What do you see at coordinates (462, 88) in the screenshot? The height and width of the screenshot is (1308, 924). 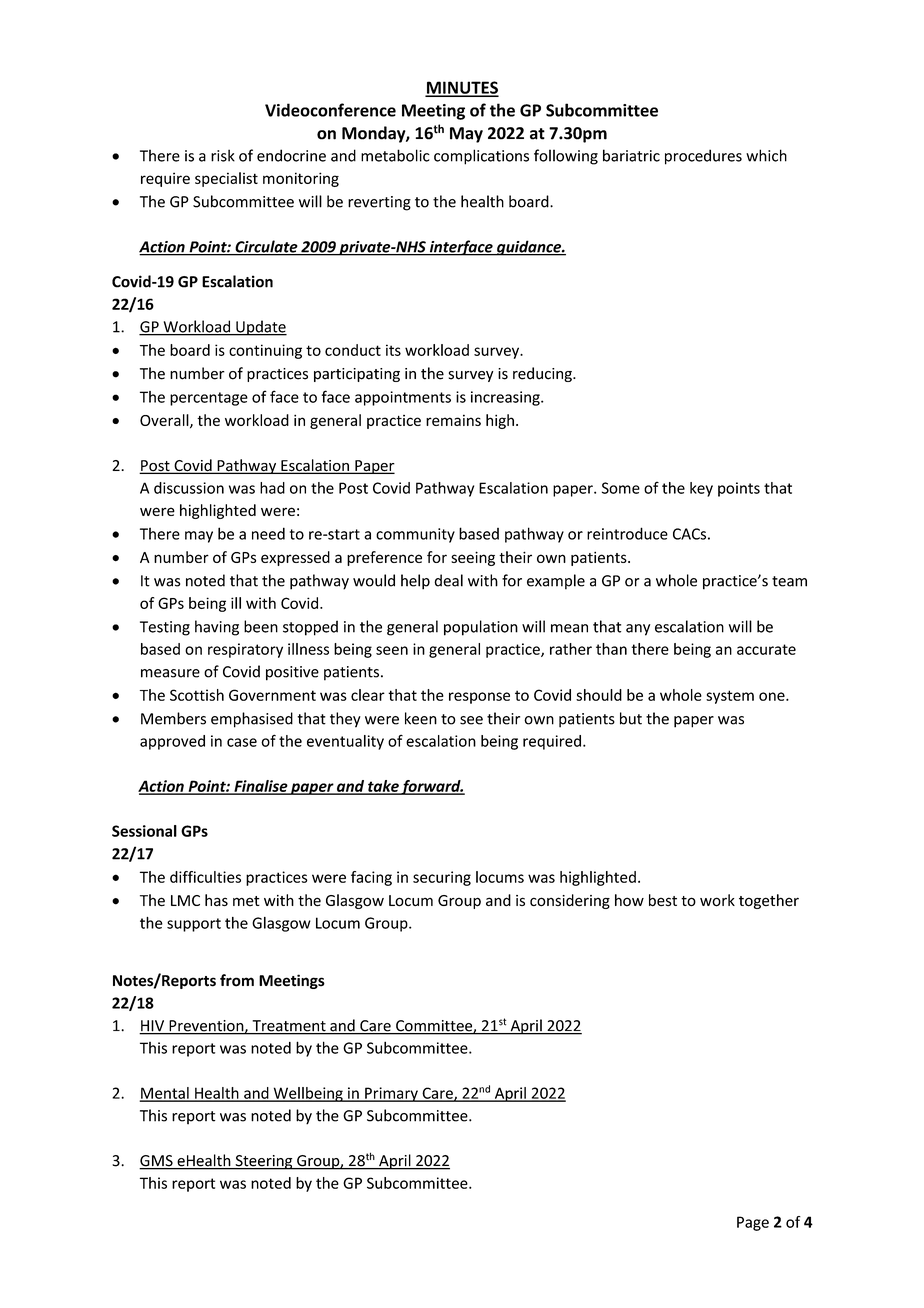 I see `MINUTES` at bounding box center [462, 88].
